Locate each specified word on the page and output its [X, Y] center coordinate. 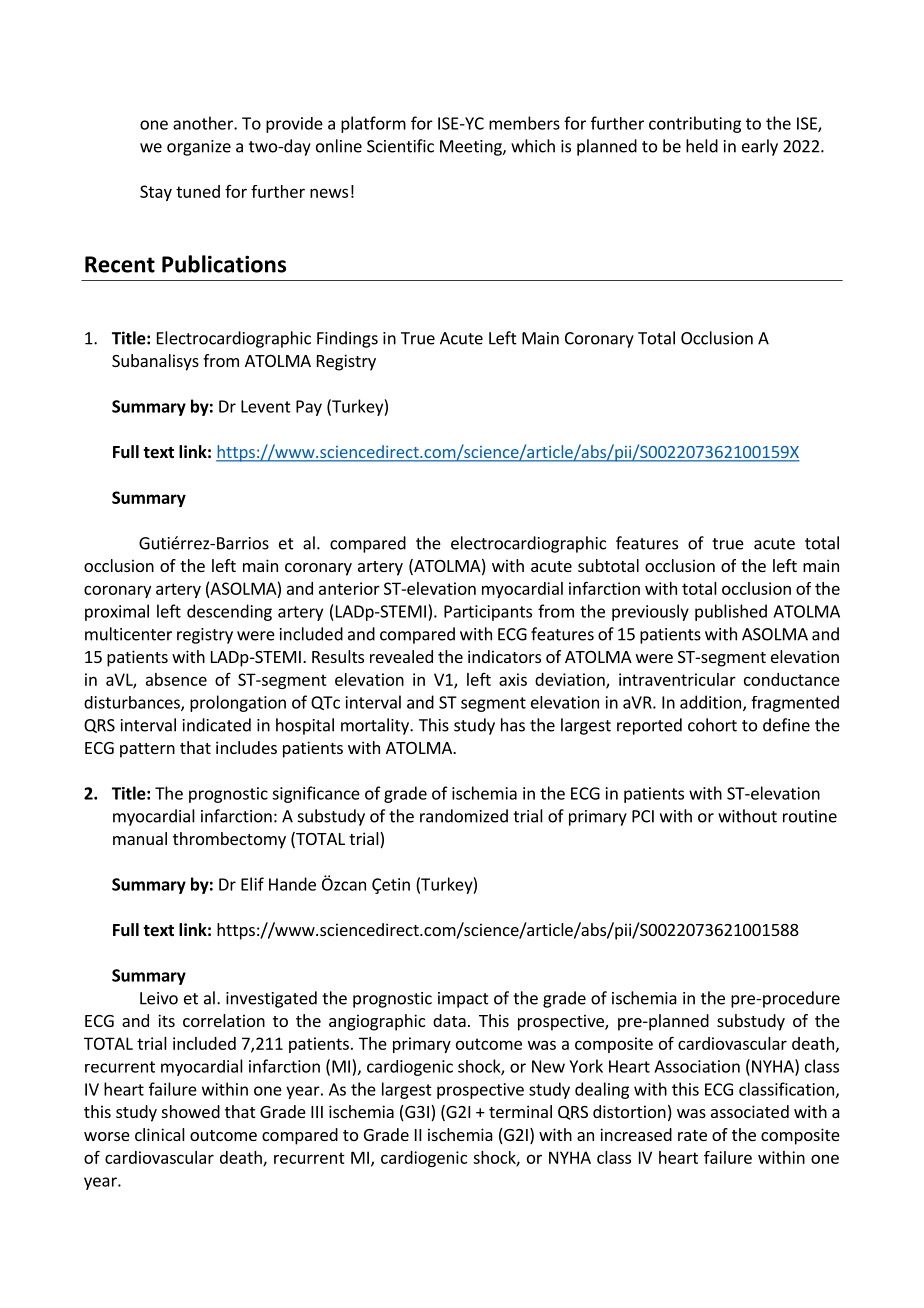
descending [229, 612]
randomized [464, 816]
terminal [520, 1111]
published [731, 612]
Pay [309, 408]
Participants [488, 613]
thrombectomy [229, 840]
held [702, 146]
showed [191, 1111]
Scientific [400, 146]
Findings [347, 339]
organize [199, 148]
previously [650, 612]
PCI [643, 816]
